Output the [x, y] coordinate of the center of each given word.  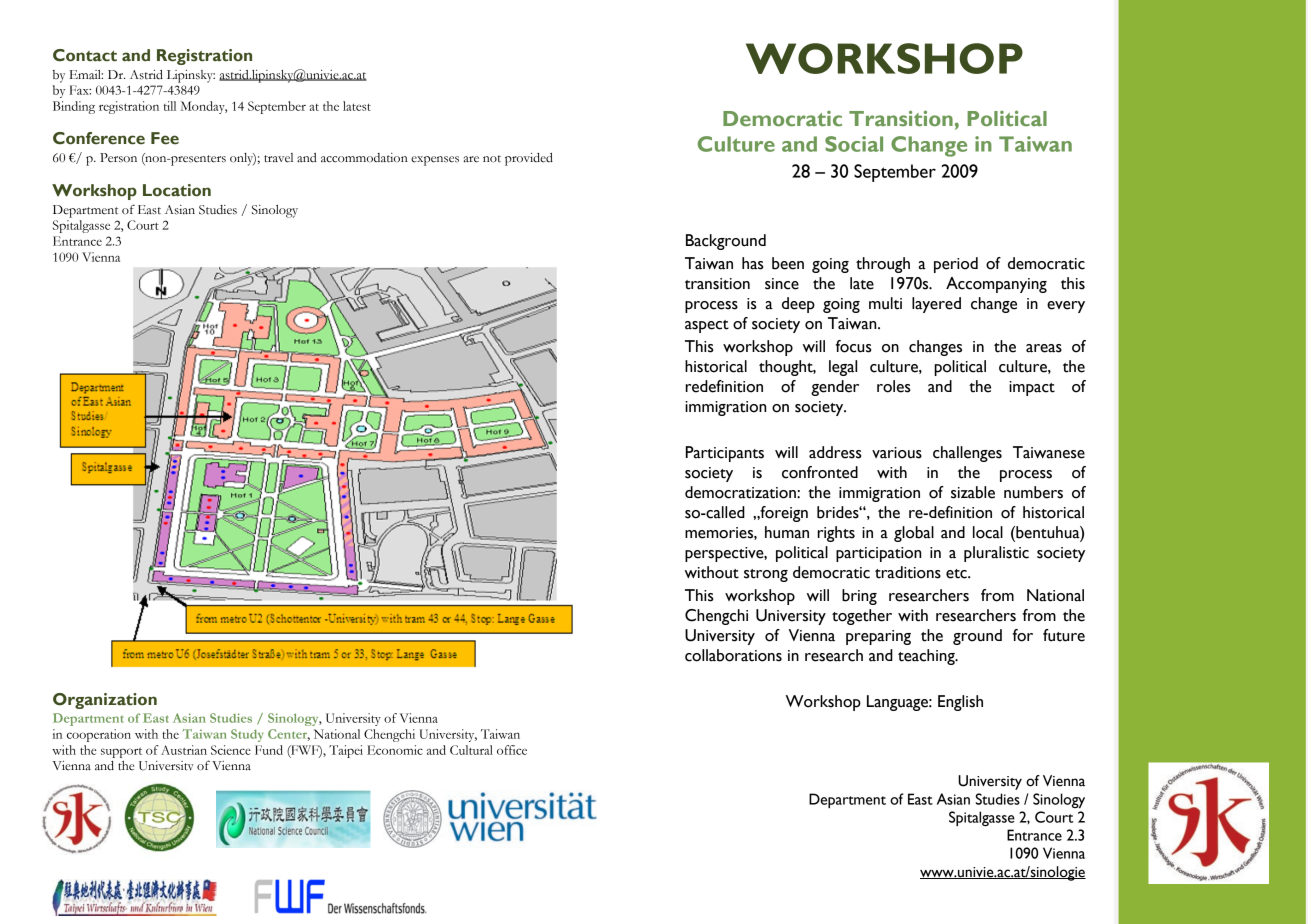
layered [936, 305]
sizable [973, 492]
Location [177, 190]
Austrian [184, 750]
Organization [105, 701]
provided [529, 159]
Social [854, 144]
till [170, 106]
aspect [707, 326]
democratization [741, 492]
